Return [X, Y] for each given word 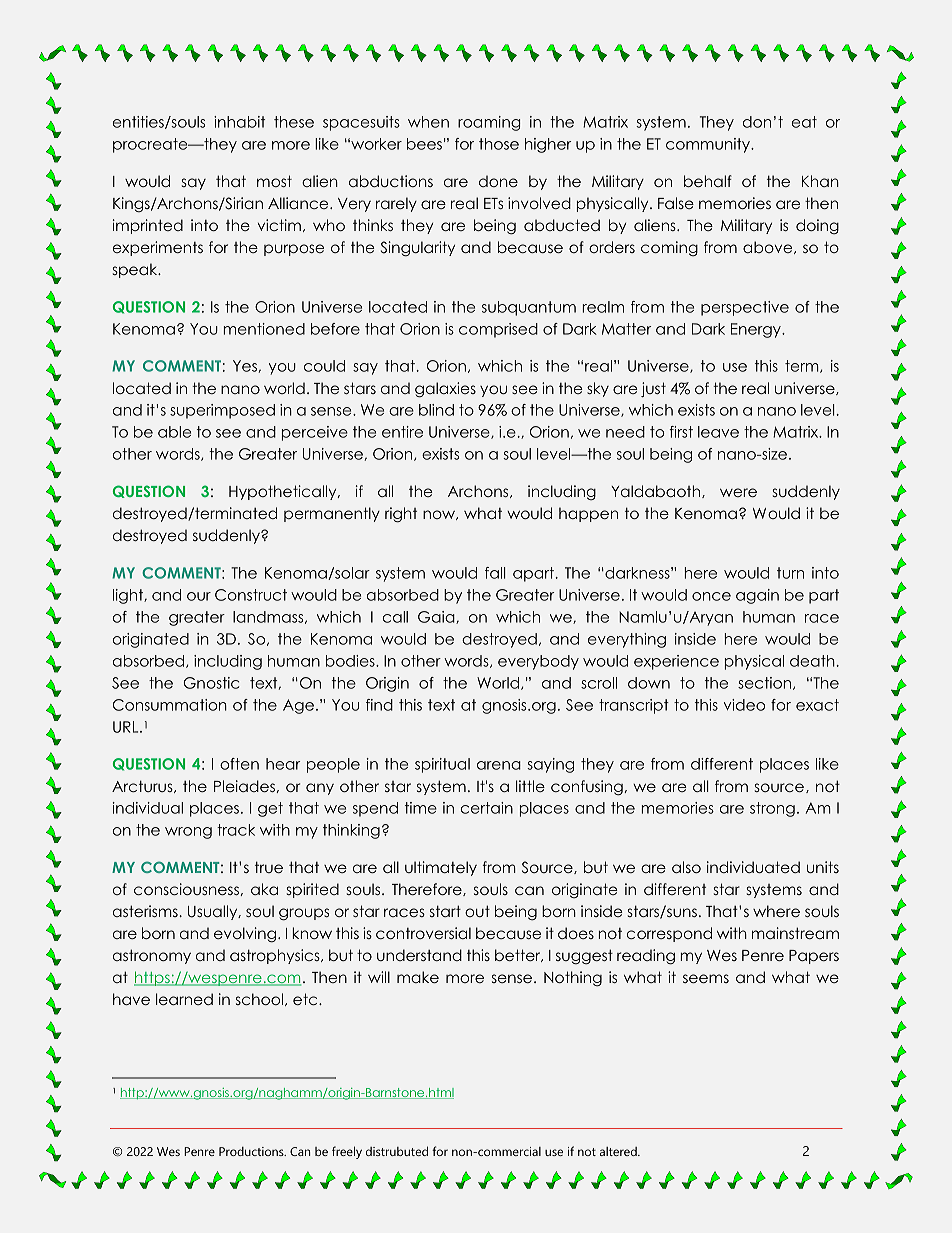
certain [487, 808]
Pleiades [245, 786]
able [174, 432]
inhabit [239, 122]
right [401, 515]
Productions [252, 1151]
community [709, 145]
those [499, 144]
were [738, 492]
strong [772, 809]
